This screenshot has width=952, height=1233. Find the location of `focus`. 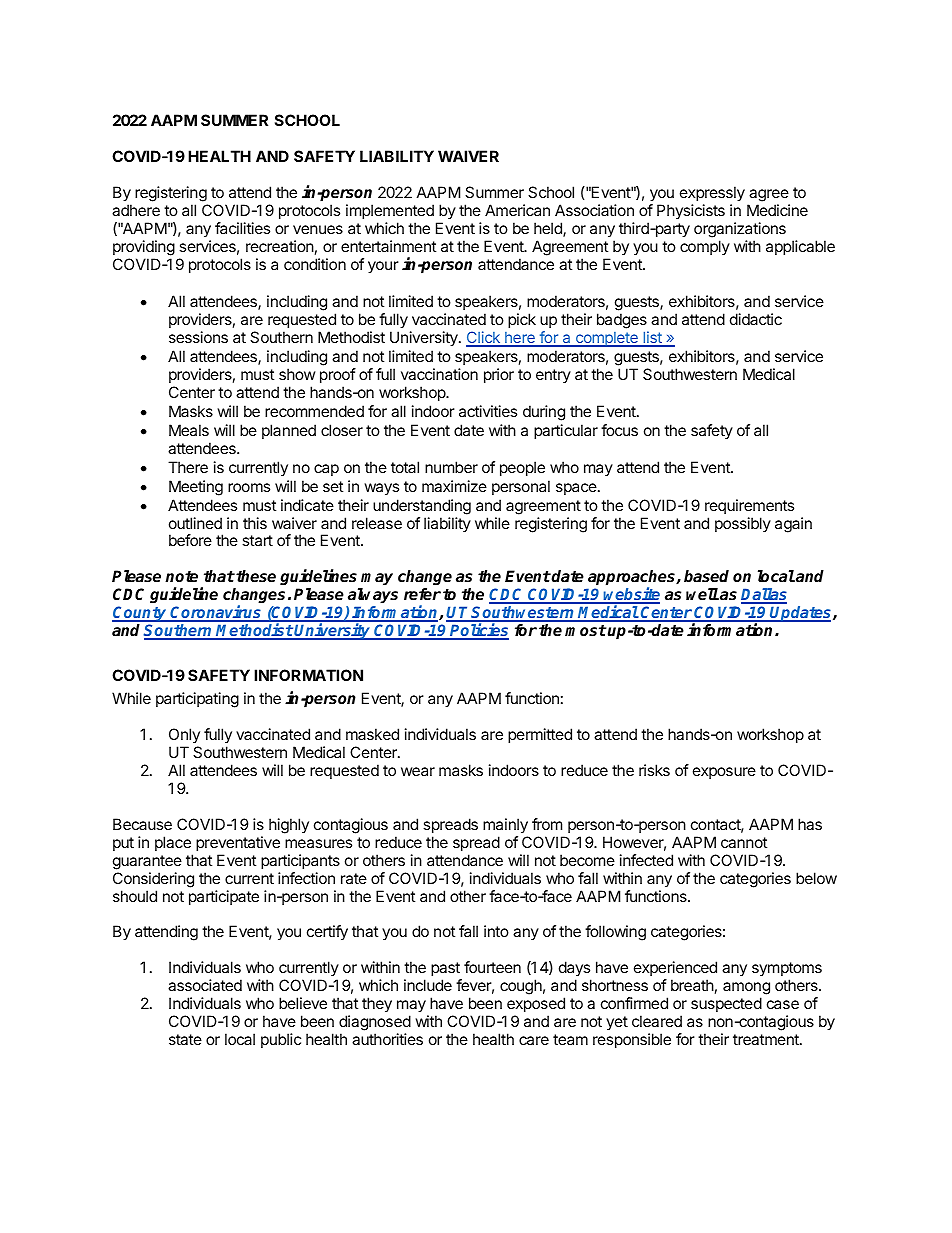

focus is located at coordinates (619, 430).
